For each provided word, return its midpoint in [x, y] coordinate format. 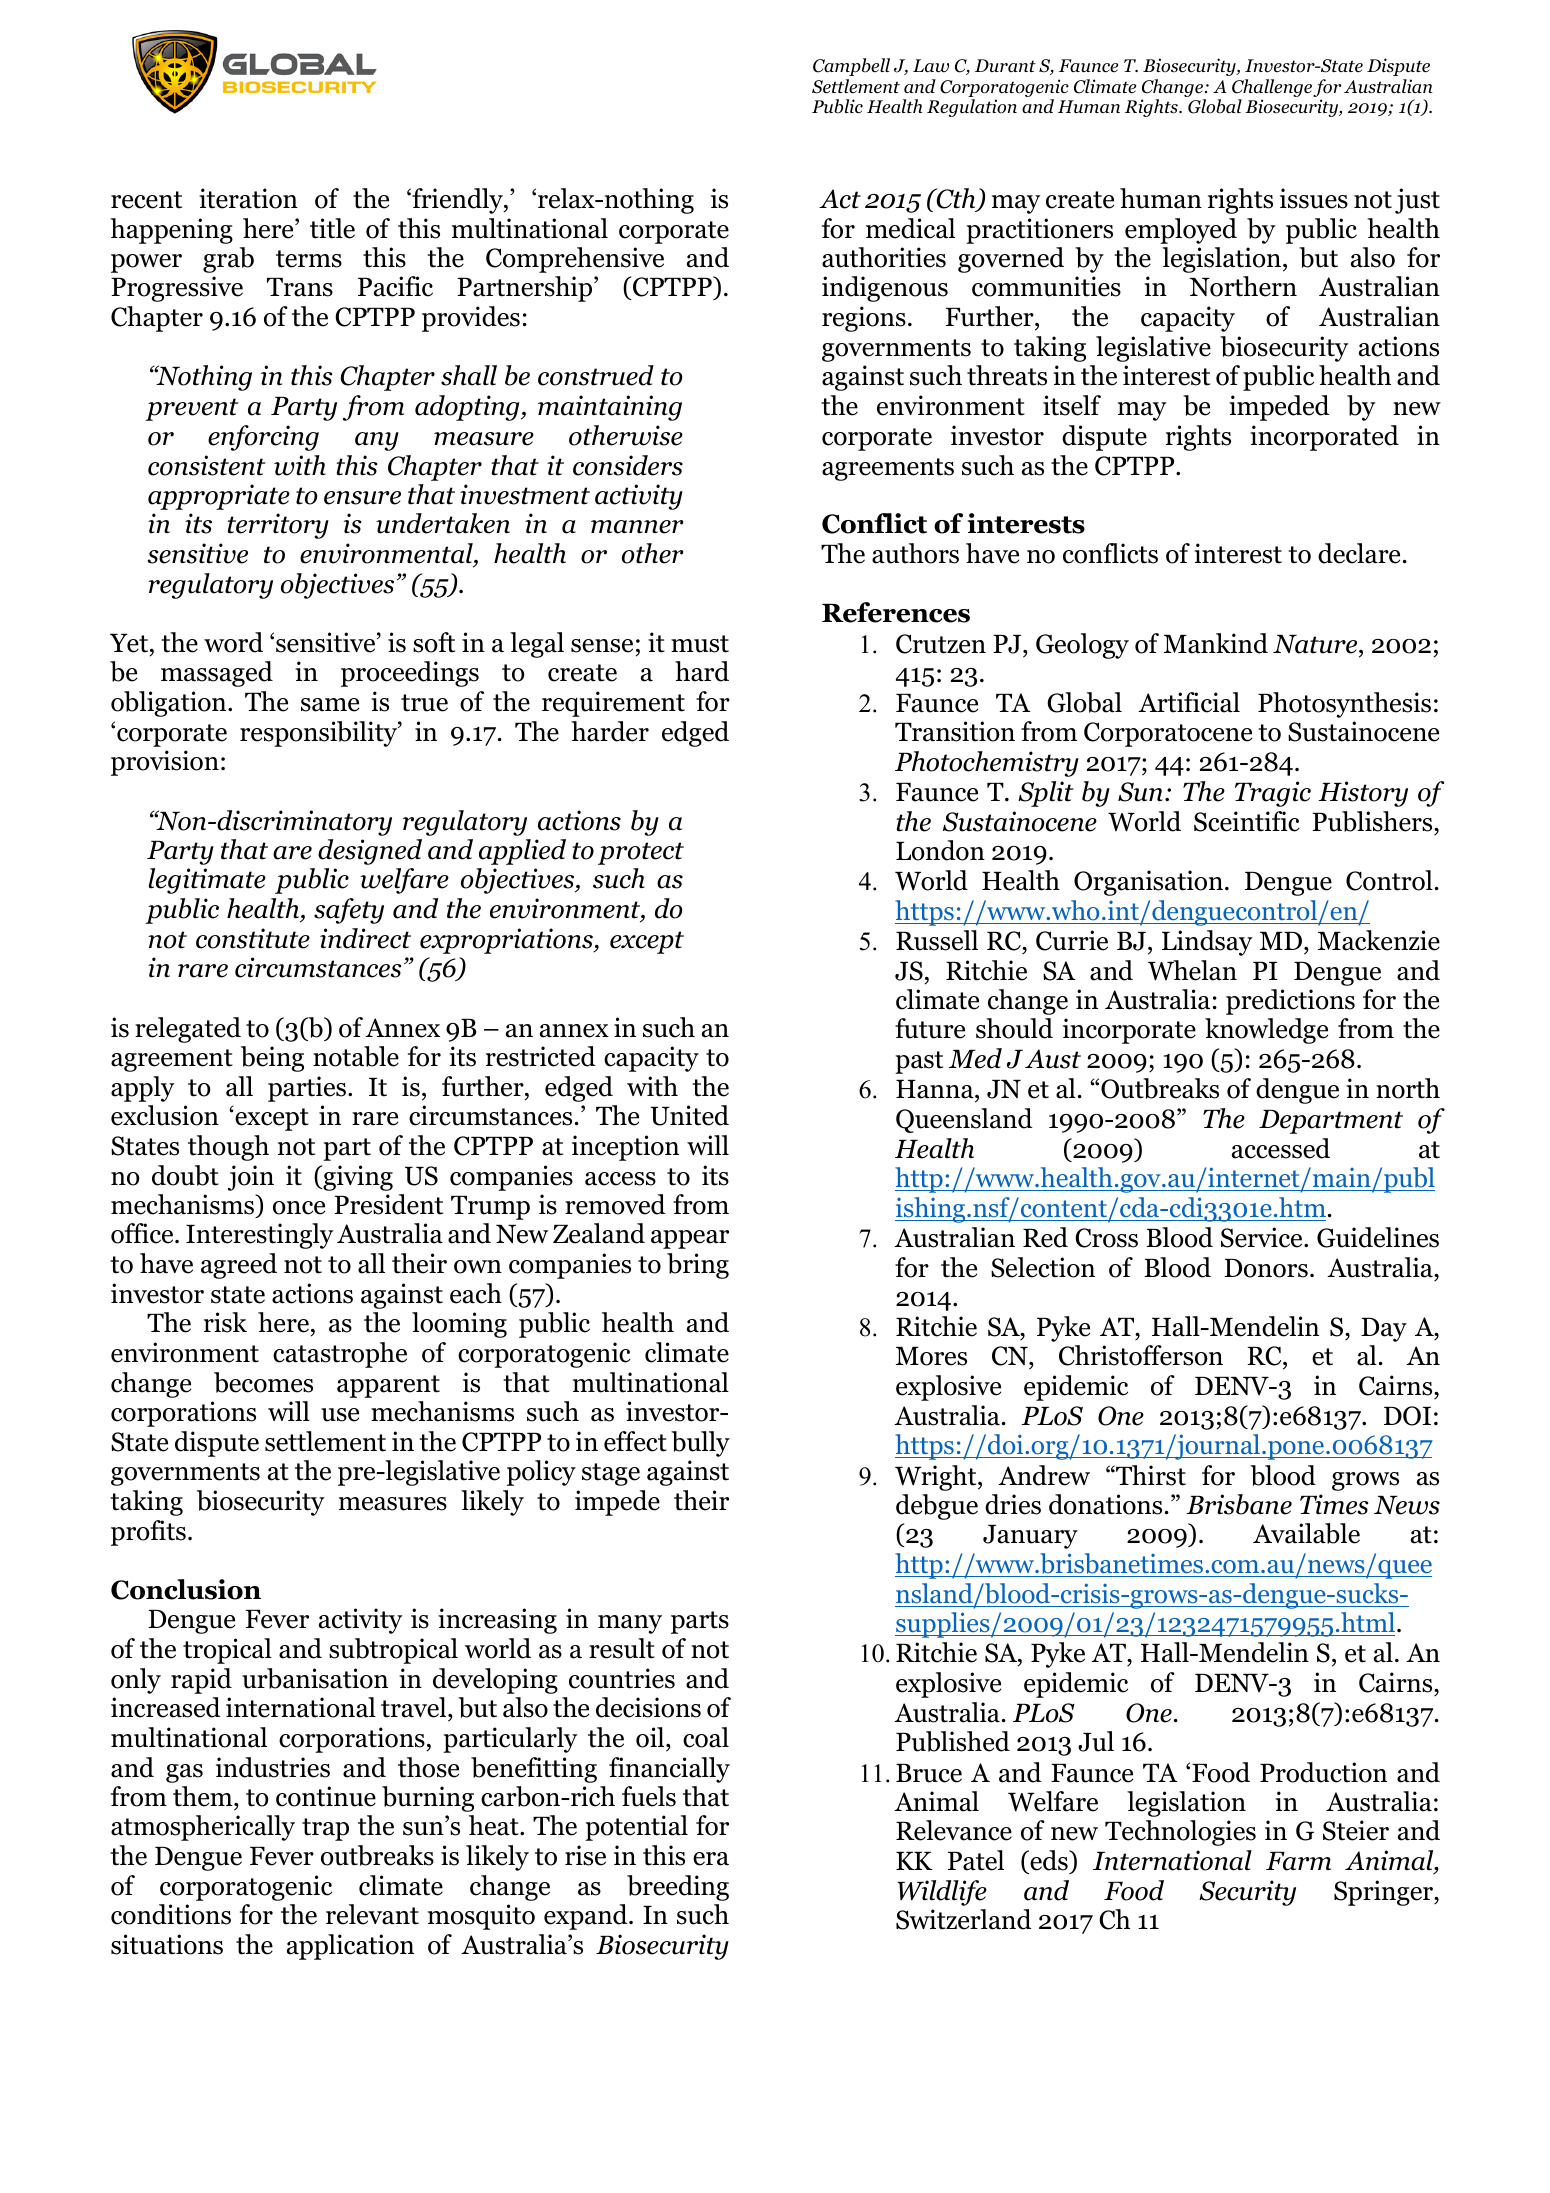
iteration [248, 198]
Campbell [851, 67]
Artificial [1189, 702]
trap [325, 1829]
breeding [678, 1888]
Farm [1298, 1861]
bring [698, 1266]
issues [1314, 198]
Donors [1266, 1268]
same [330, 705]
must [700, 644]
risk [225, 1322]
